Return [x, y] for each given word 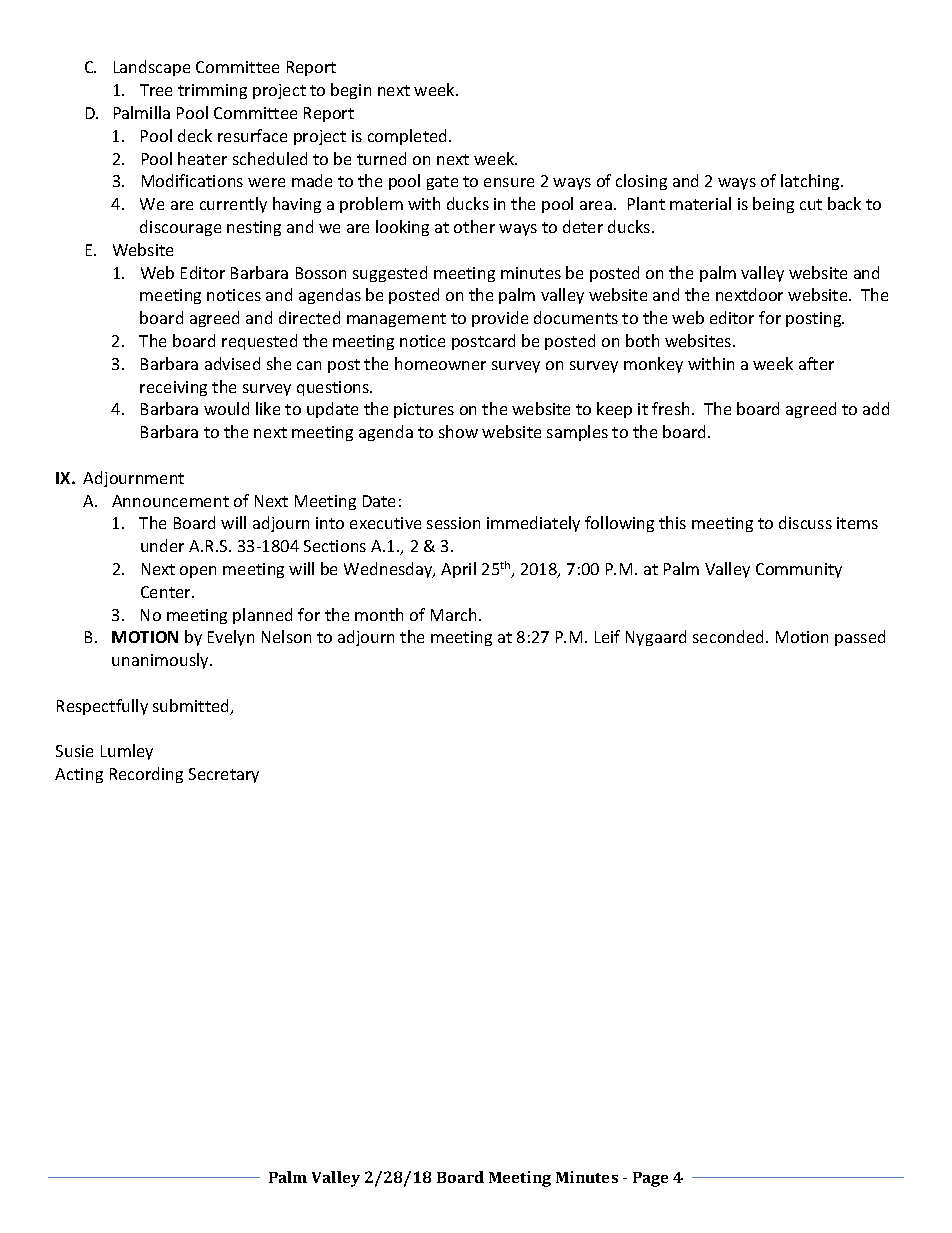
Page [650, 1179]
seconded [730, 636]
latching [812, 182]
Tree [156, 90]
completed [409, 137]
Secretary [224, 775]
